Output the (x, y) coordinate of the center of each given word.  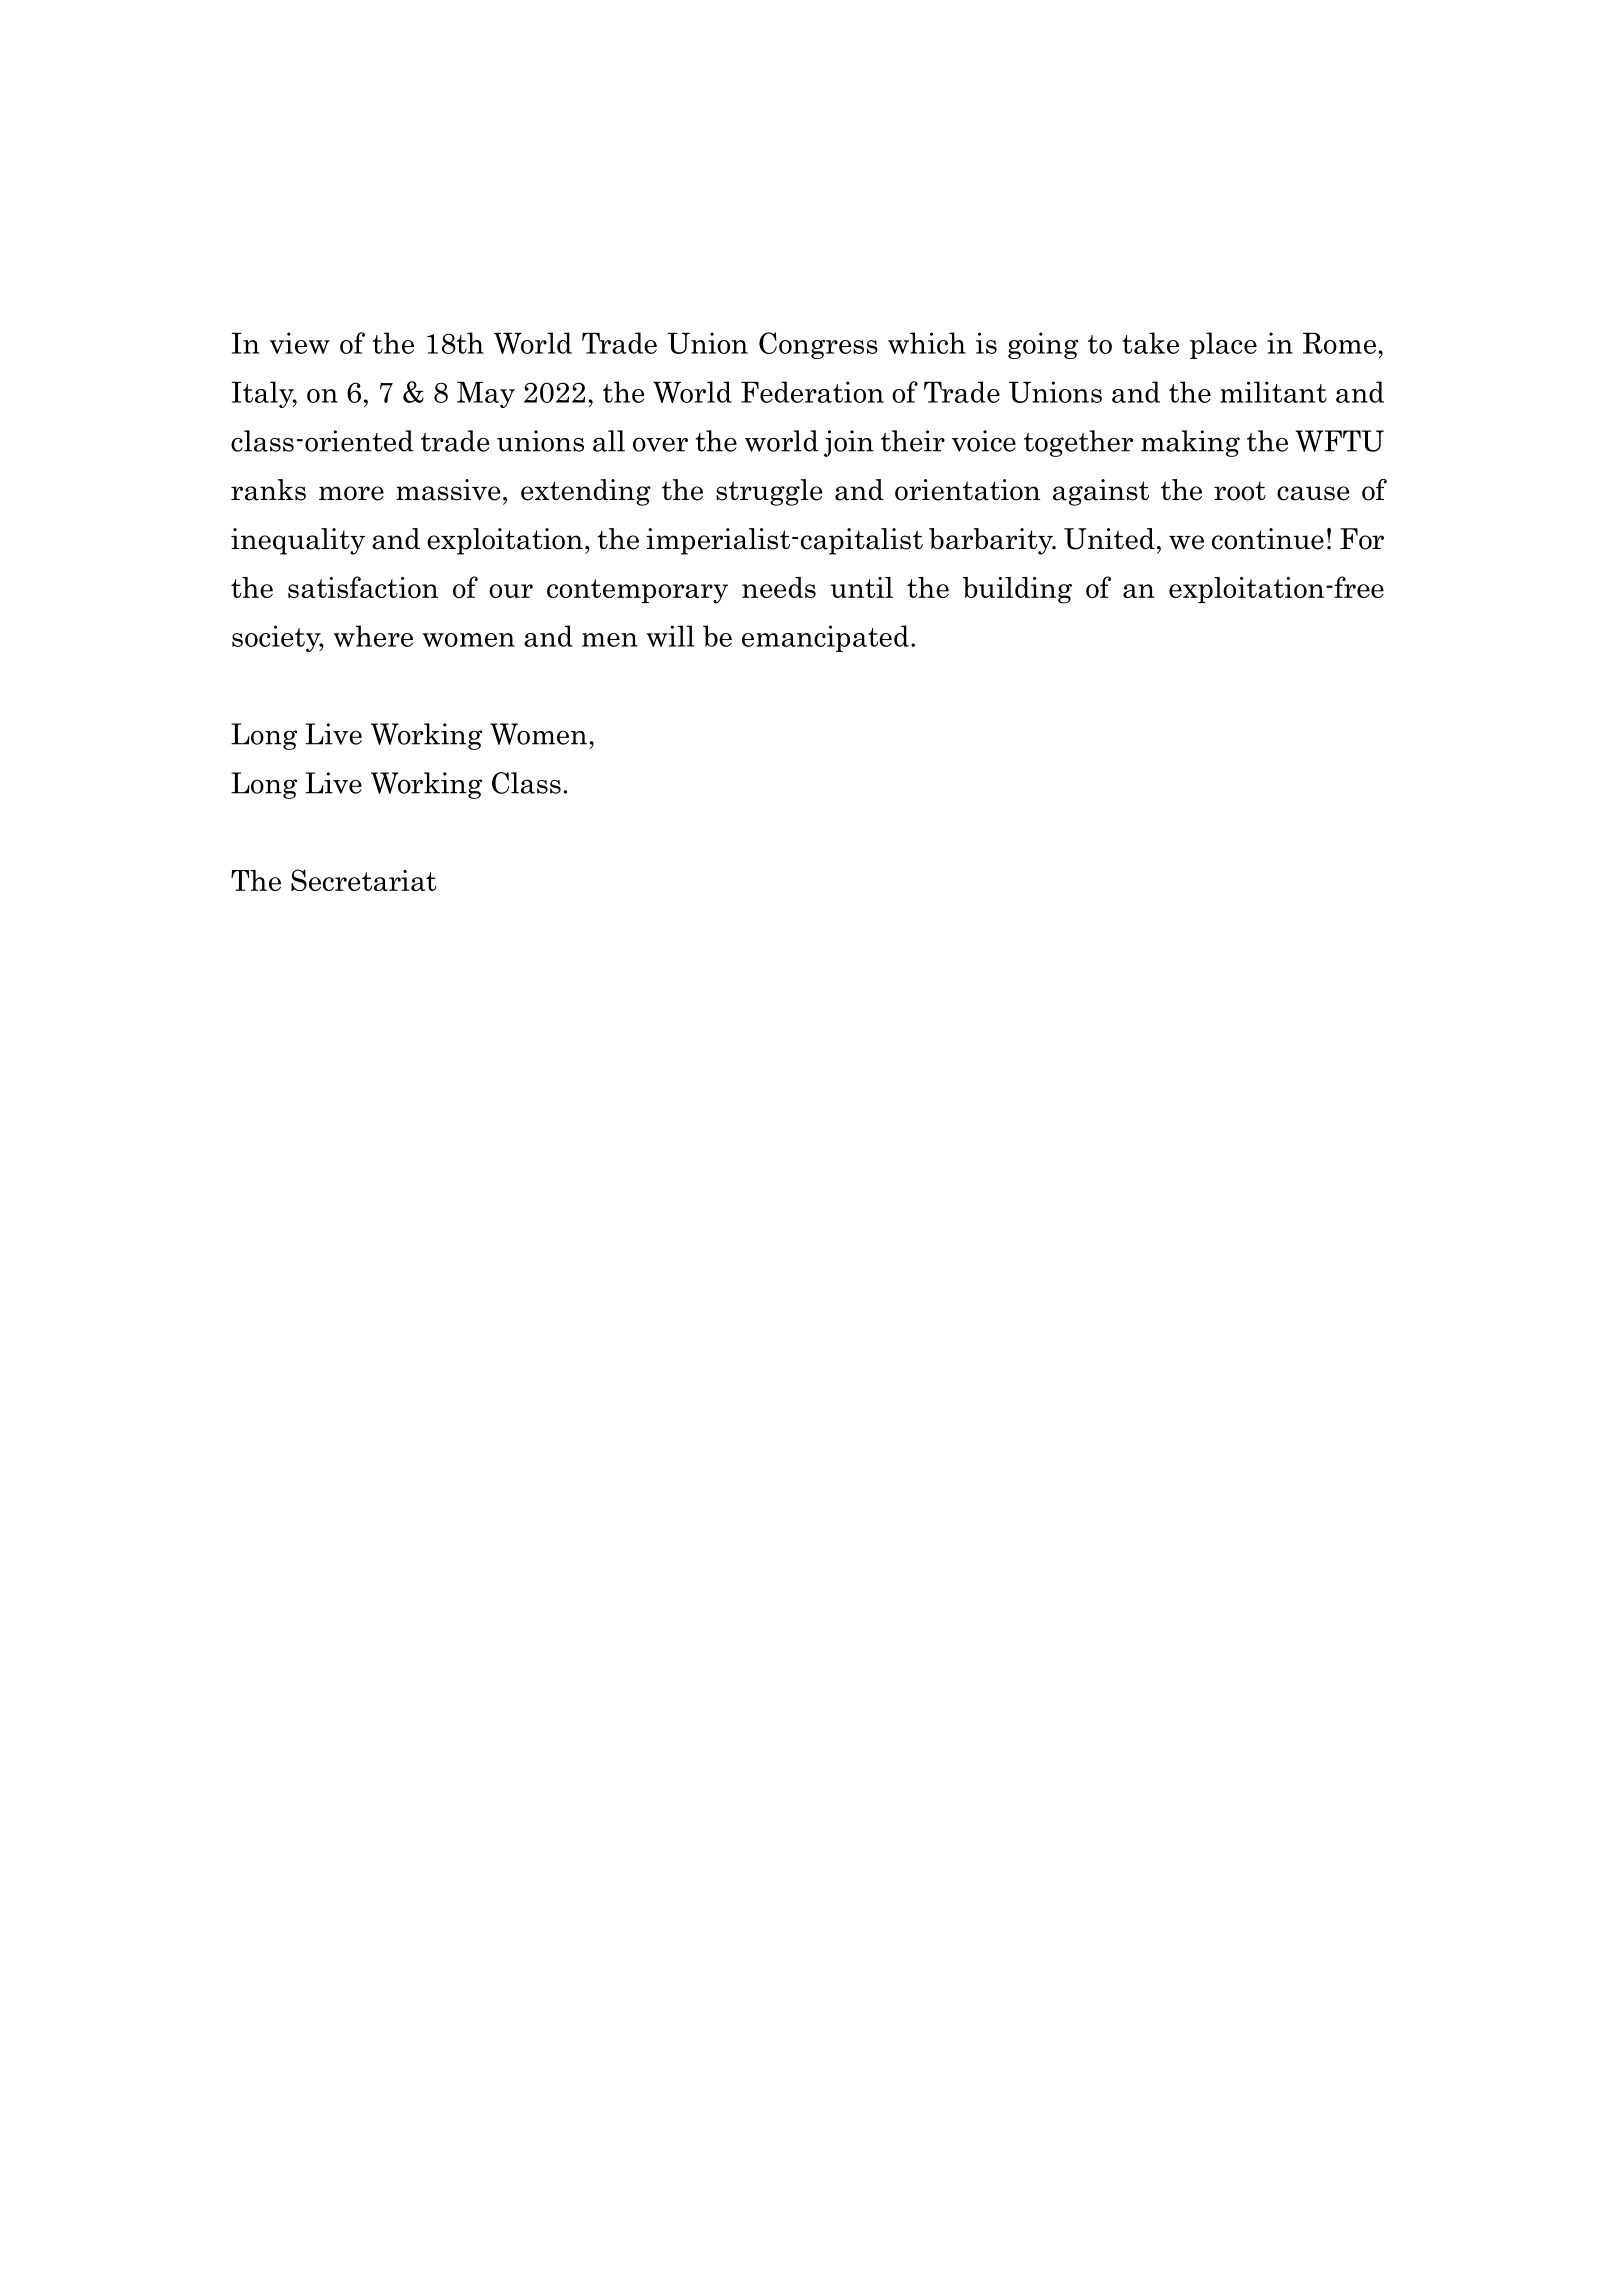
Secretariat (363, 880)
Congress (818, 345)
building (1017, 590)
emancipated (825, 638)
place (1223, 345)
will (670, 636)
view (299, 343)
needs (779, 587)
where (373, 636)
